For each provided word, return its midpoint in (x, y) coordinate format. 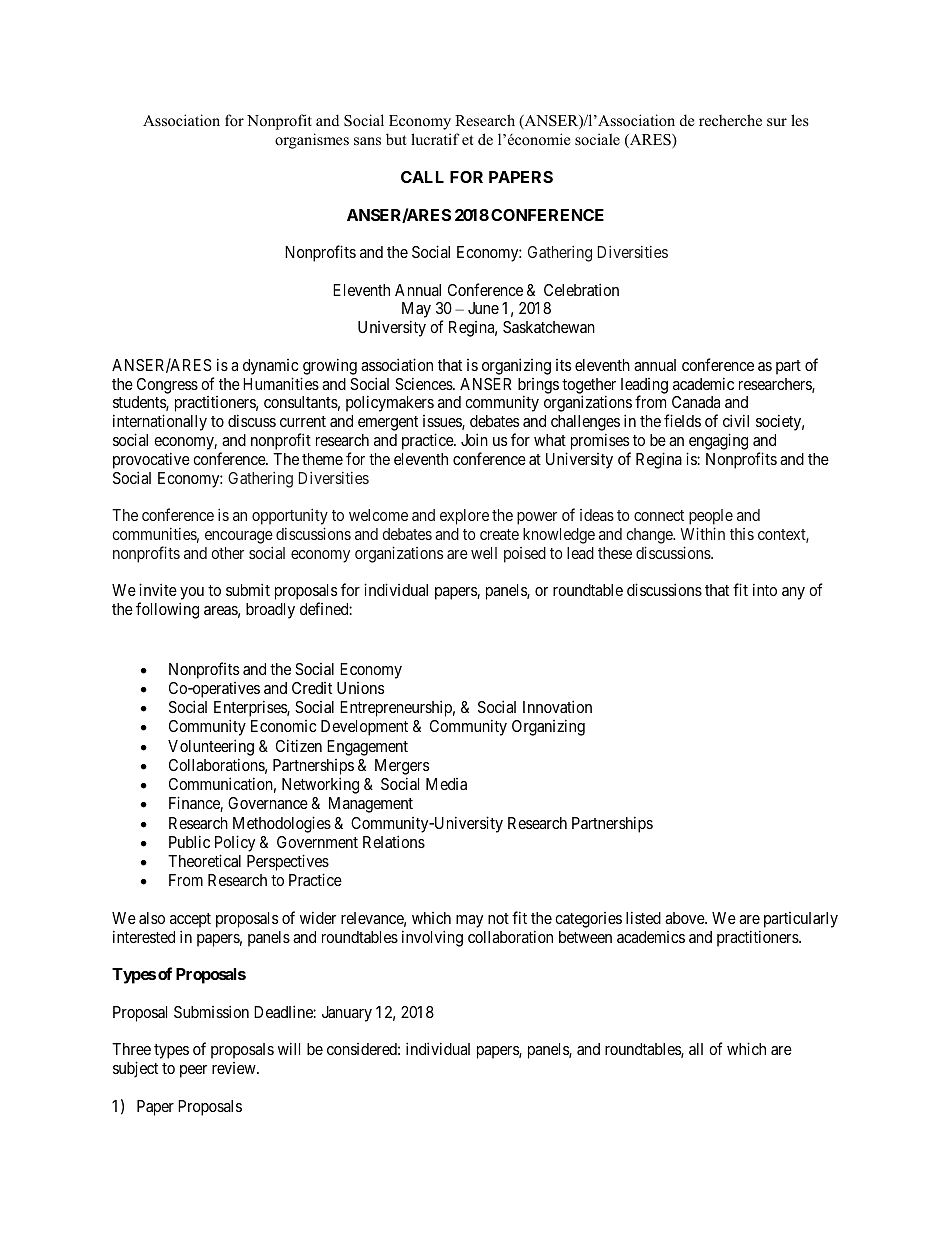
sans (367, 141)
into (765, 589)
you (192, 595)
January (347, 1014)
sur (777, 122)
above (685, 918)
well (484, 553)
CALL (422, 177)
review (235, 1068)
